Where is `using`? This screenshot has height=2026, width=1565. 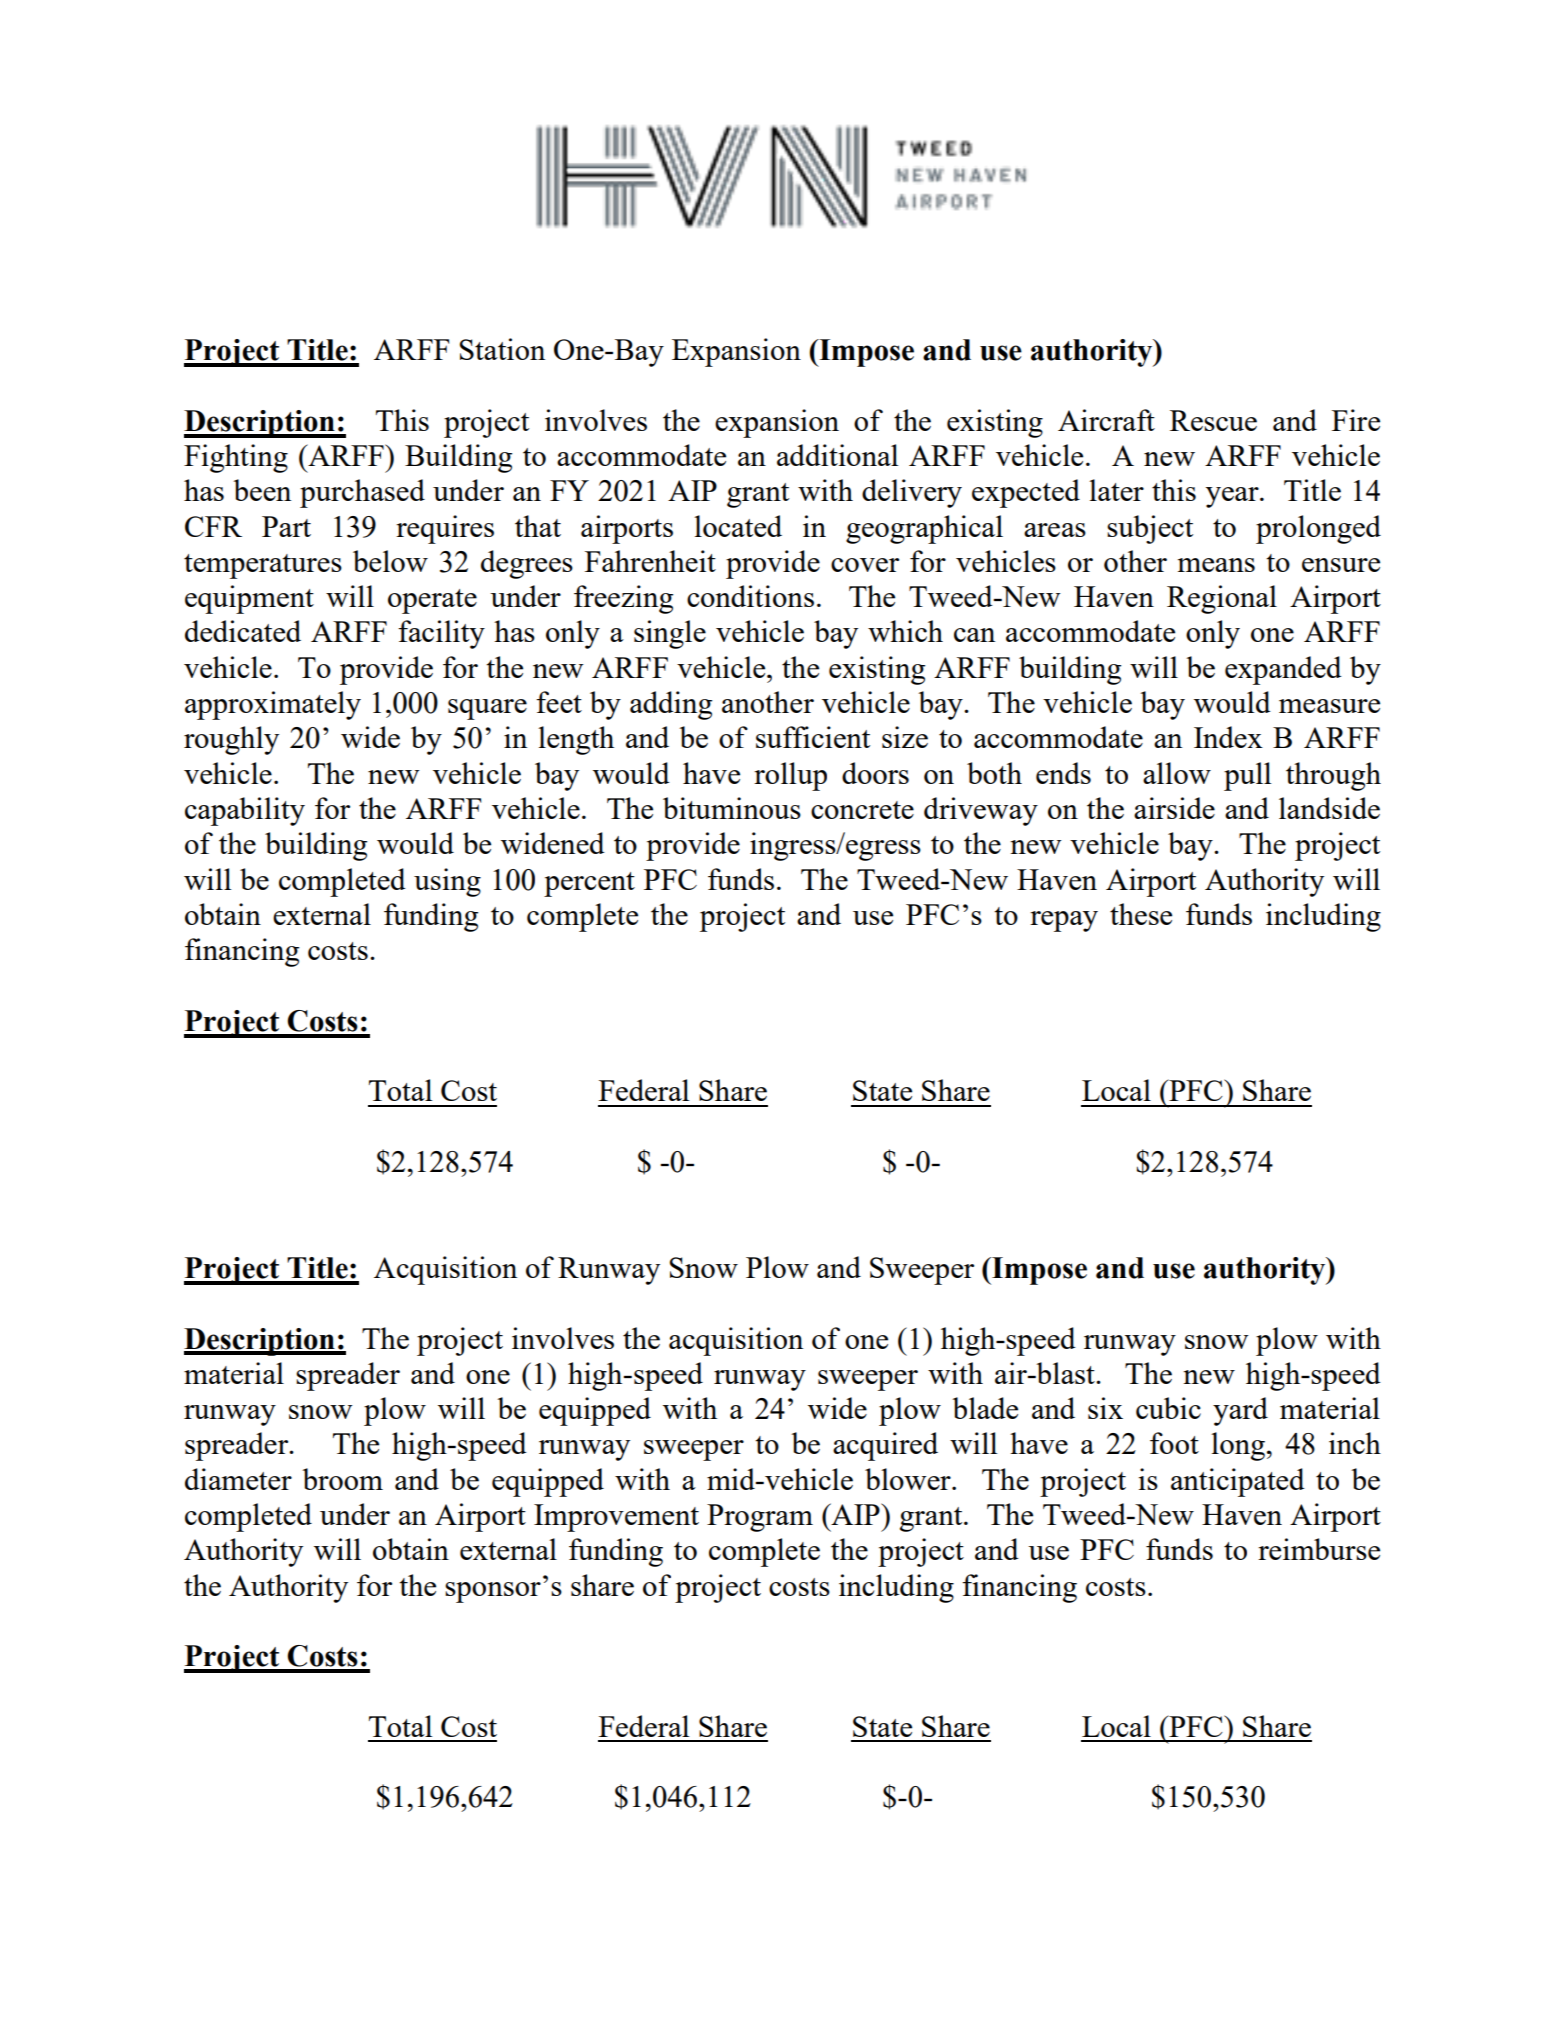 using is located at coordinates (447, 882).
